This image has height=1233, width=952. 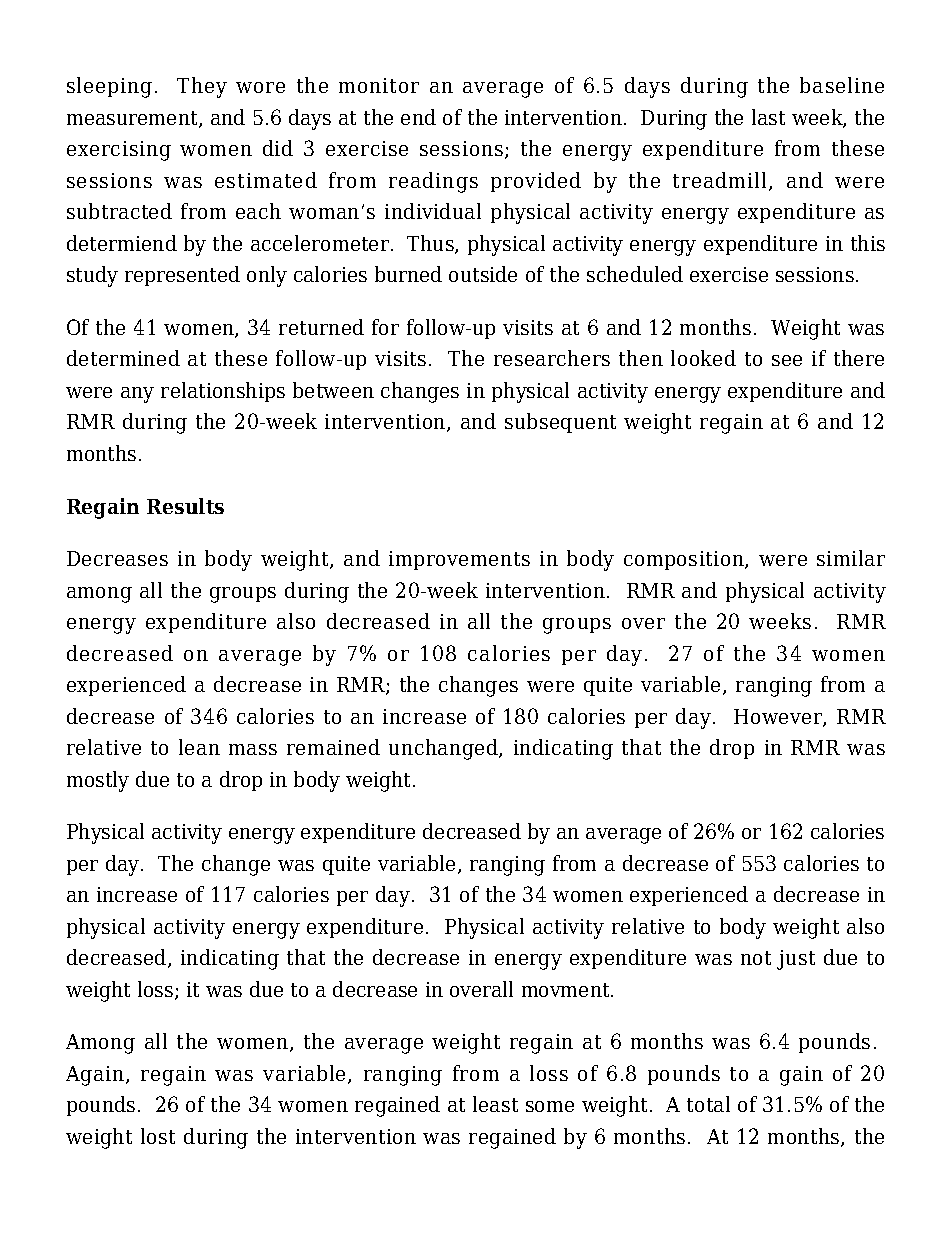 What do you see at coordinates (182, 276) in the image?
I see `represented` at bounding box center [182, 276].
